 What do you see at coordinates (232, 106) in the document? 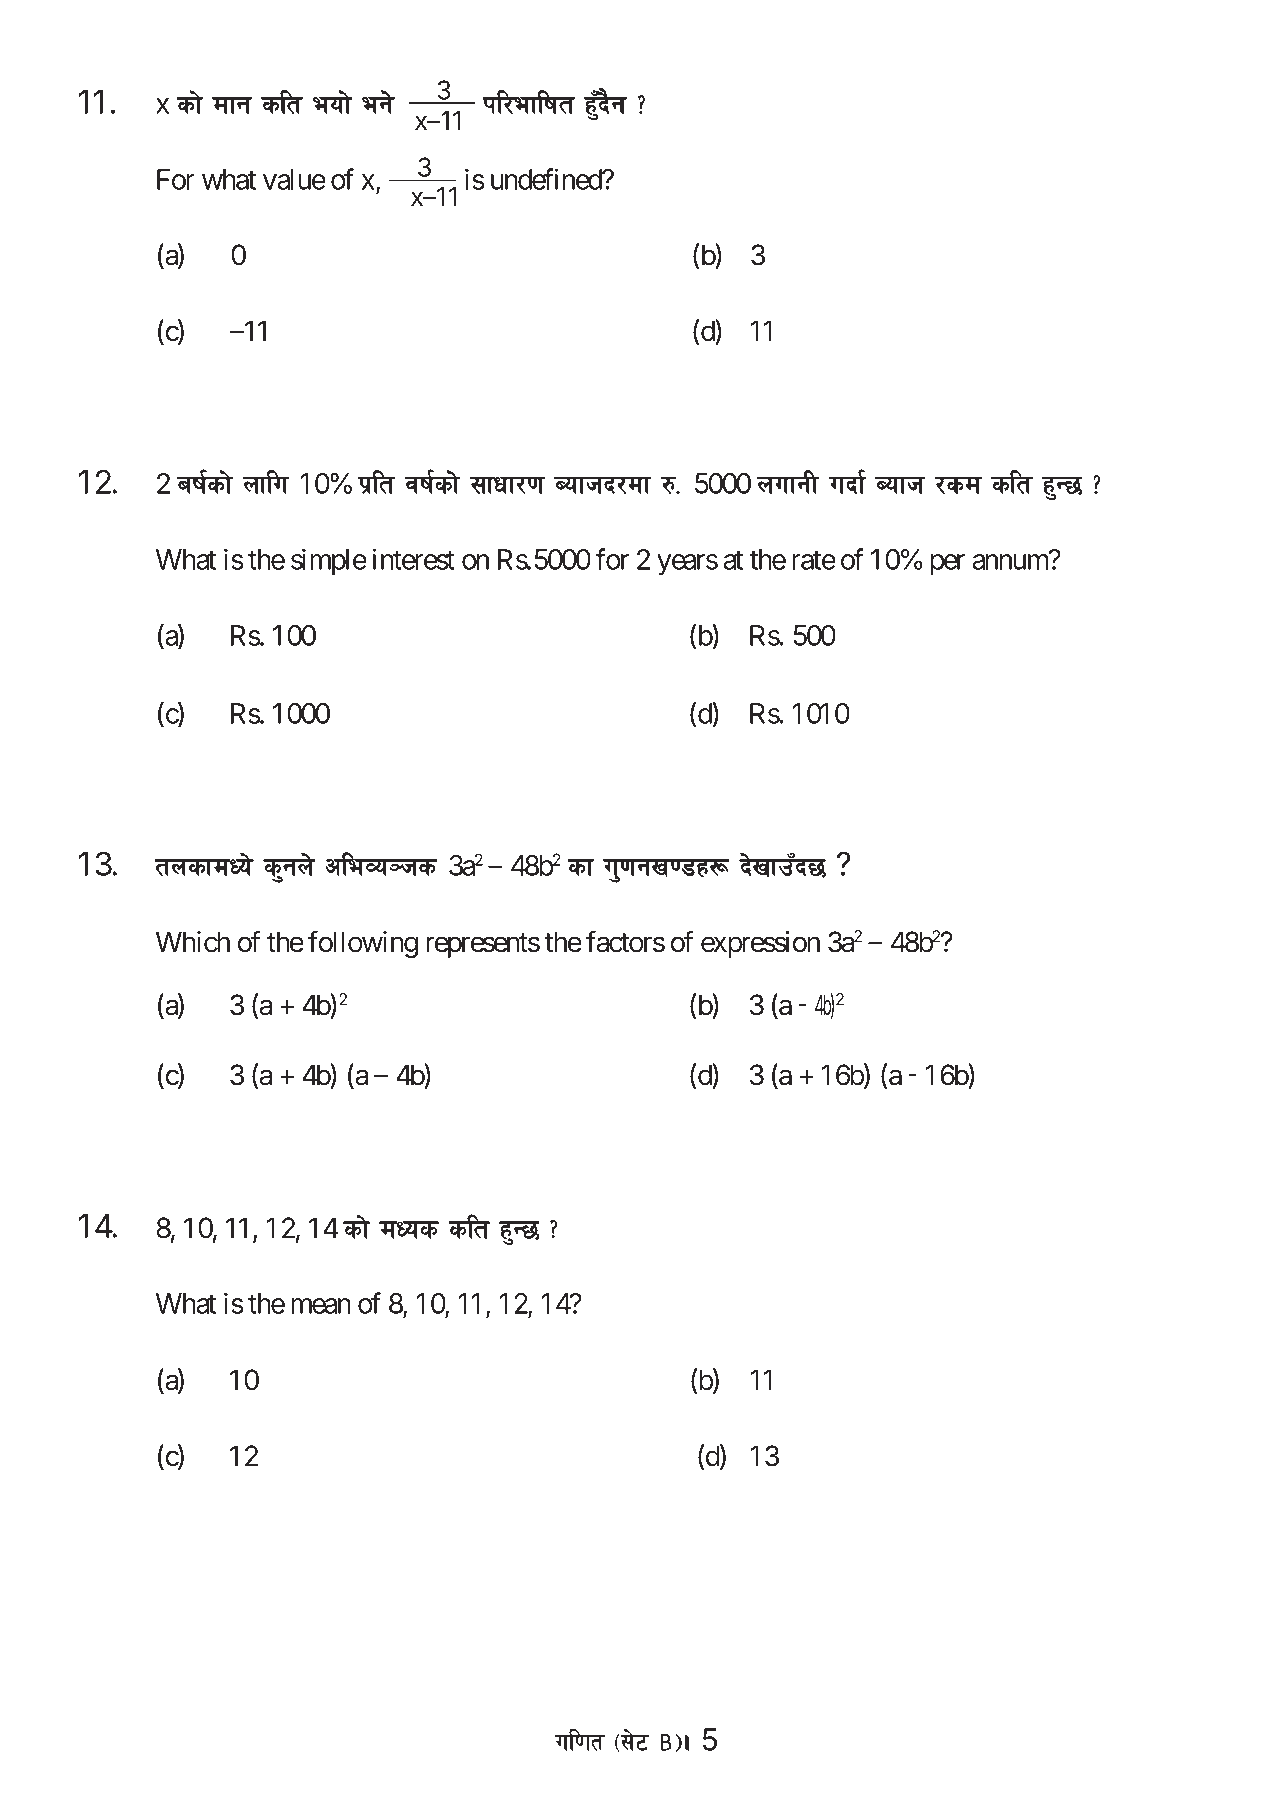
I see `dfg` at bounding box center [232, 106].
